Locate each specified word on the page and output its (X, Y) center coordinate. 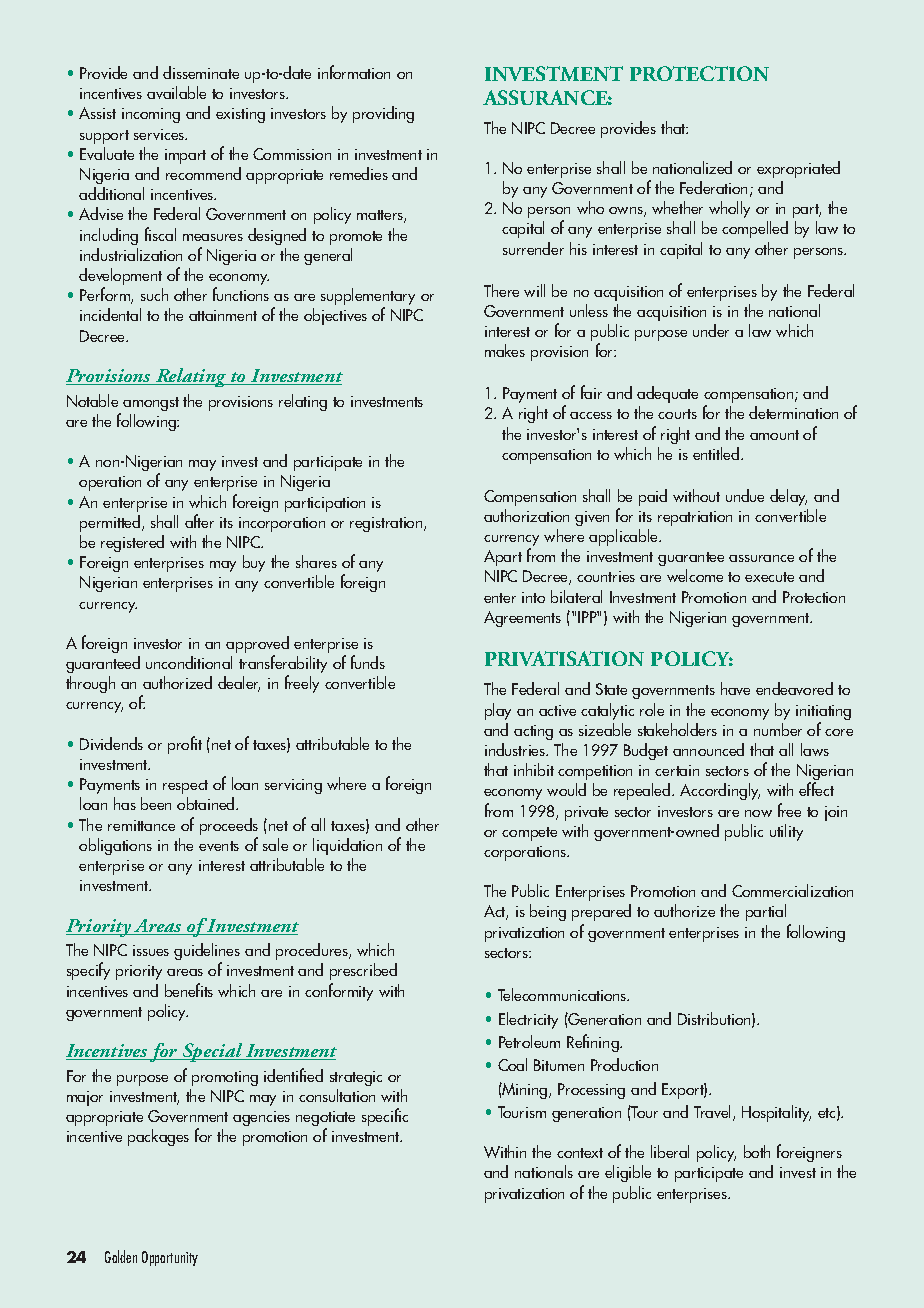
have (735, 688)
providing (383, 114)
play (498, 711)
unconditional (189, 662)
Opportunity (170, 1258)
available (176, 92)
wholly (729, 209)
